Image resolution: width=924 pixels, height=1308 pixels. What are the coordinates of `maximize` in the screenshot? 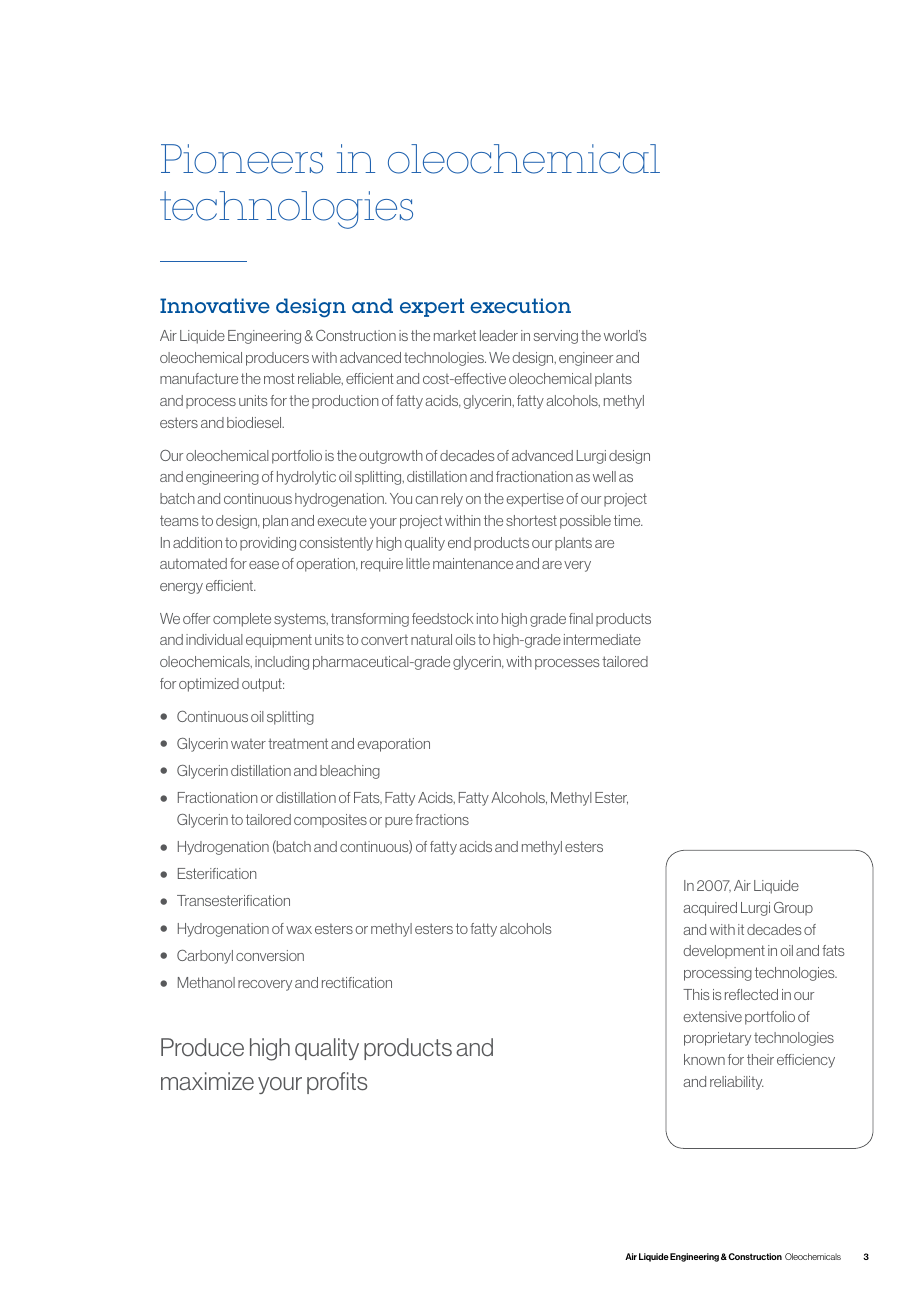 It's located at (207, 1081).
